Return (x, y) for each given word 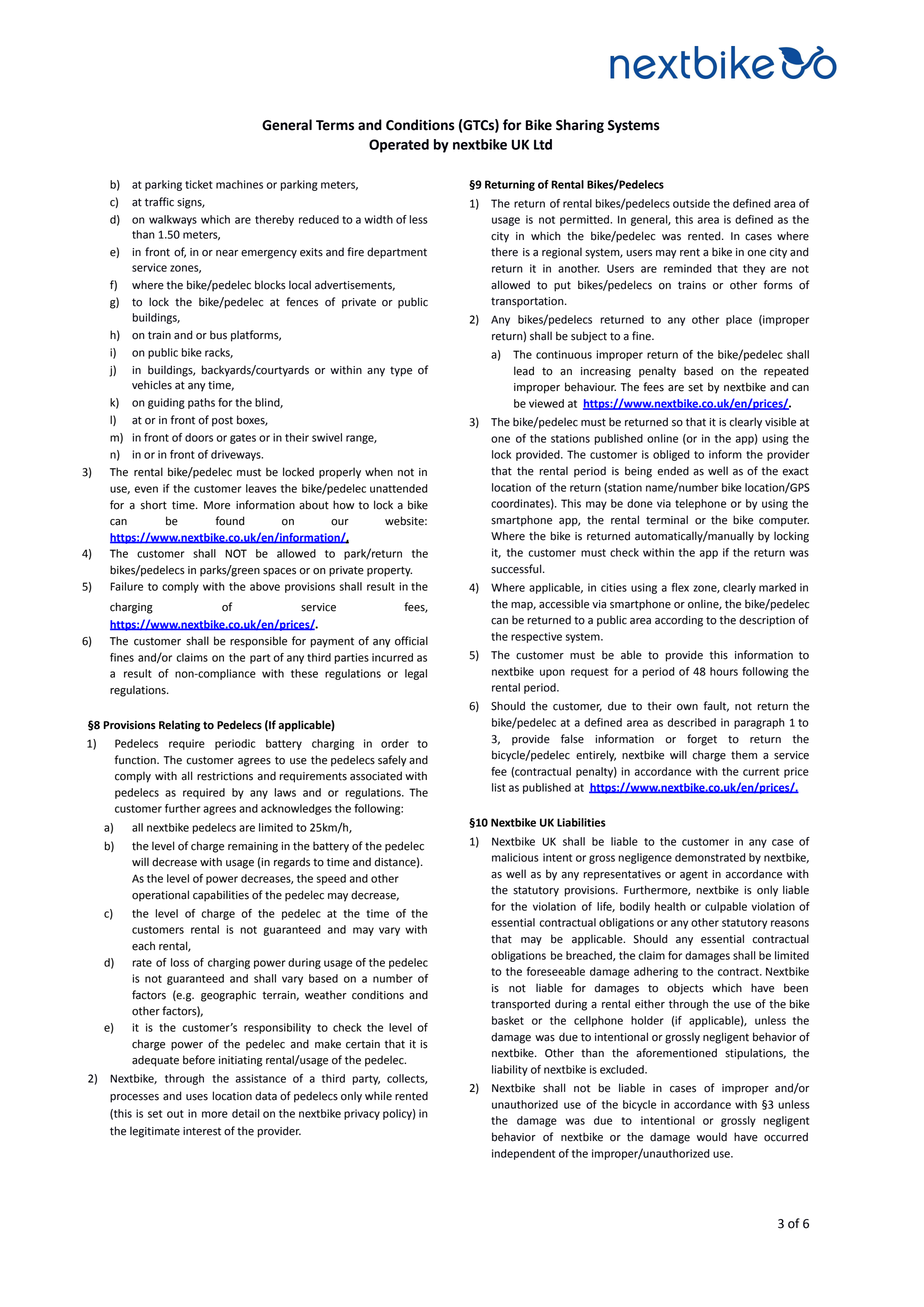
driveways (237, 455)
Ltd (543, 144)
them (744, 755)
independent (523, 1154)
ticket (199, 184)
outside (691, 203)
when (379, 472)
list (499, 787)
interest (202, 1131)
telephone (700, 504)
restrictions (225, 776)
